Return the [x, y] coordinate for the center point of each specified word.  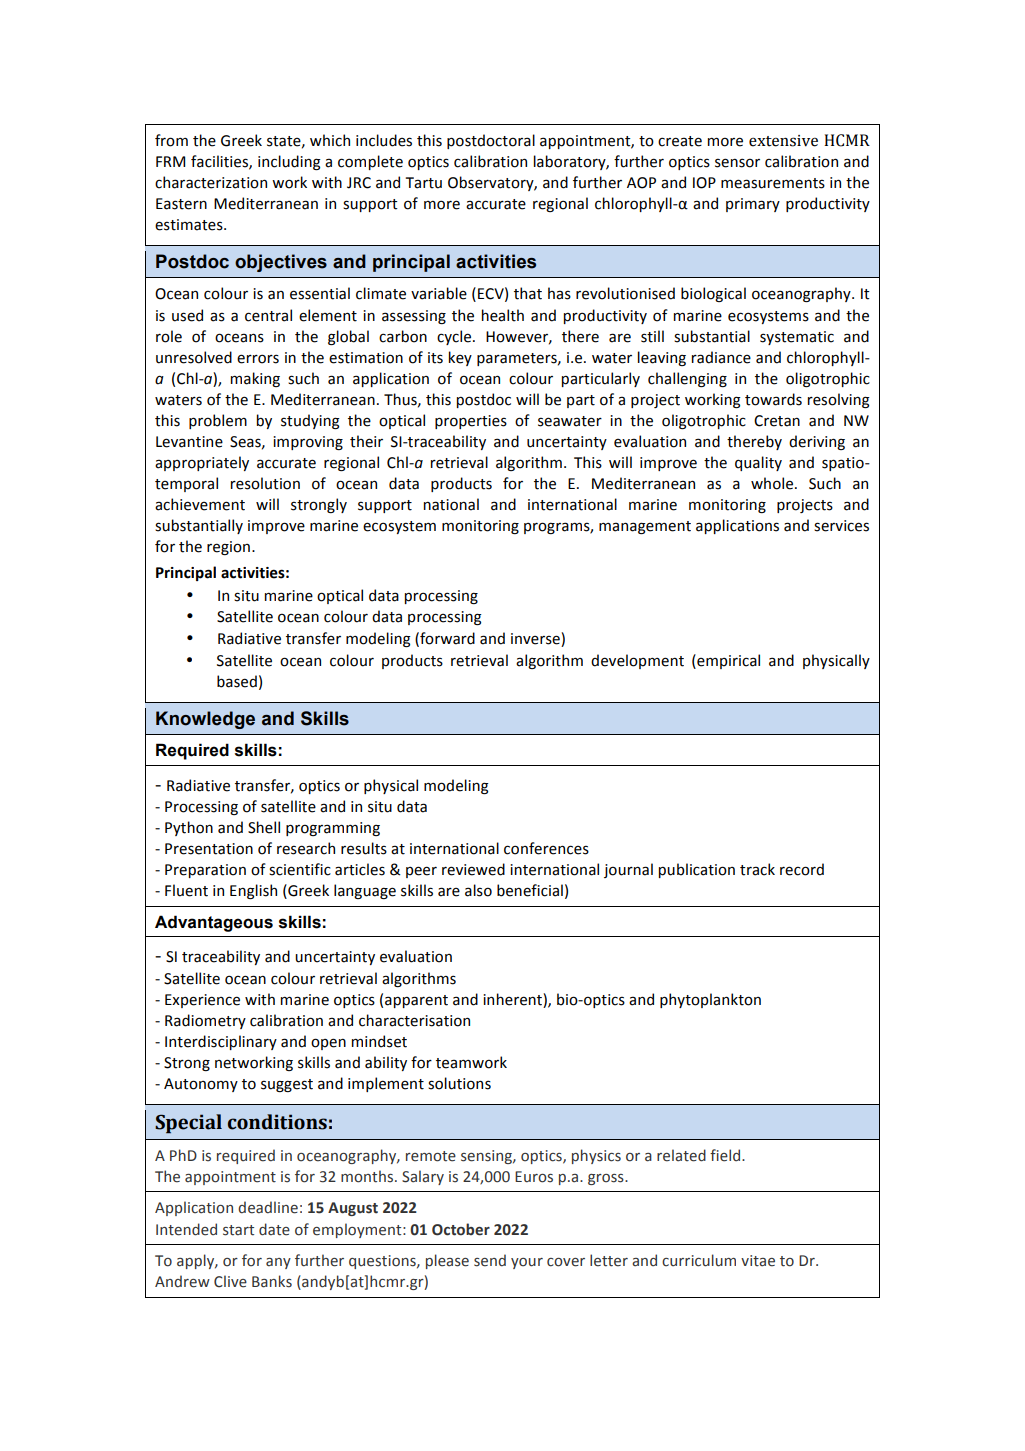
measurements [773, 183]
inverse [536, 639]
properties [471, 422]
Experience [202, 1001]
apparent [416, 1001]
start [238, 1230]
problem [218, 421]
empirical [727, 661]
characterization [211, 182]
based [237, 681]
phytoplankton [710, 1000]
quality [758, 463]
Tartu [424, 183]
